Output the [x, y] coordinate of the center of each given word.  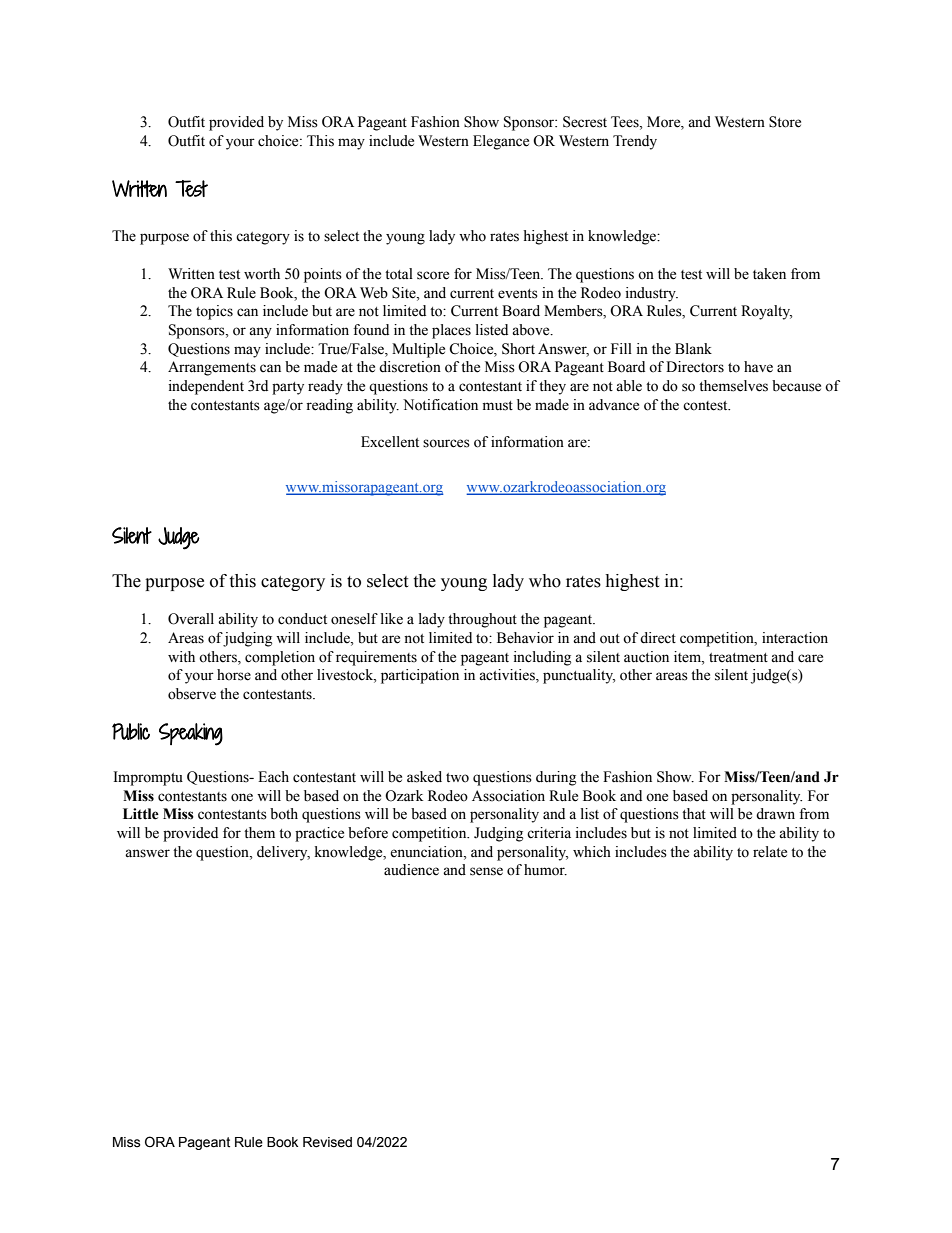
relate [770, 852]
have [758, 367]
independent [206, 387]
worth [262, 274]
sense [486, 871]
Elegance [501, 142]
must [498, 406]
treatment [738, 658]
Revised [327, 1142]
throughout [482, 620]
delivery [283, 853]
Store [785, 122]
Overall [191, 619]
